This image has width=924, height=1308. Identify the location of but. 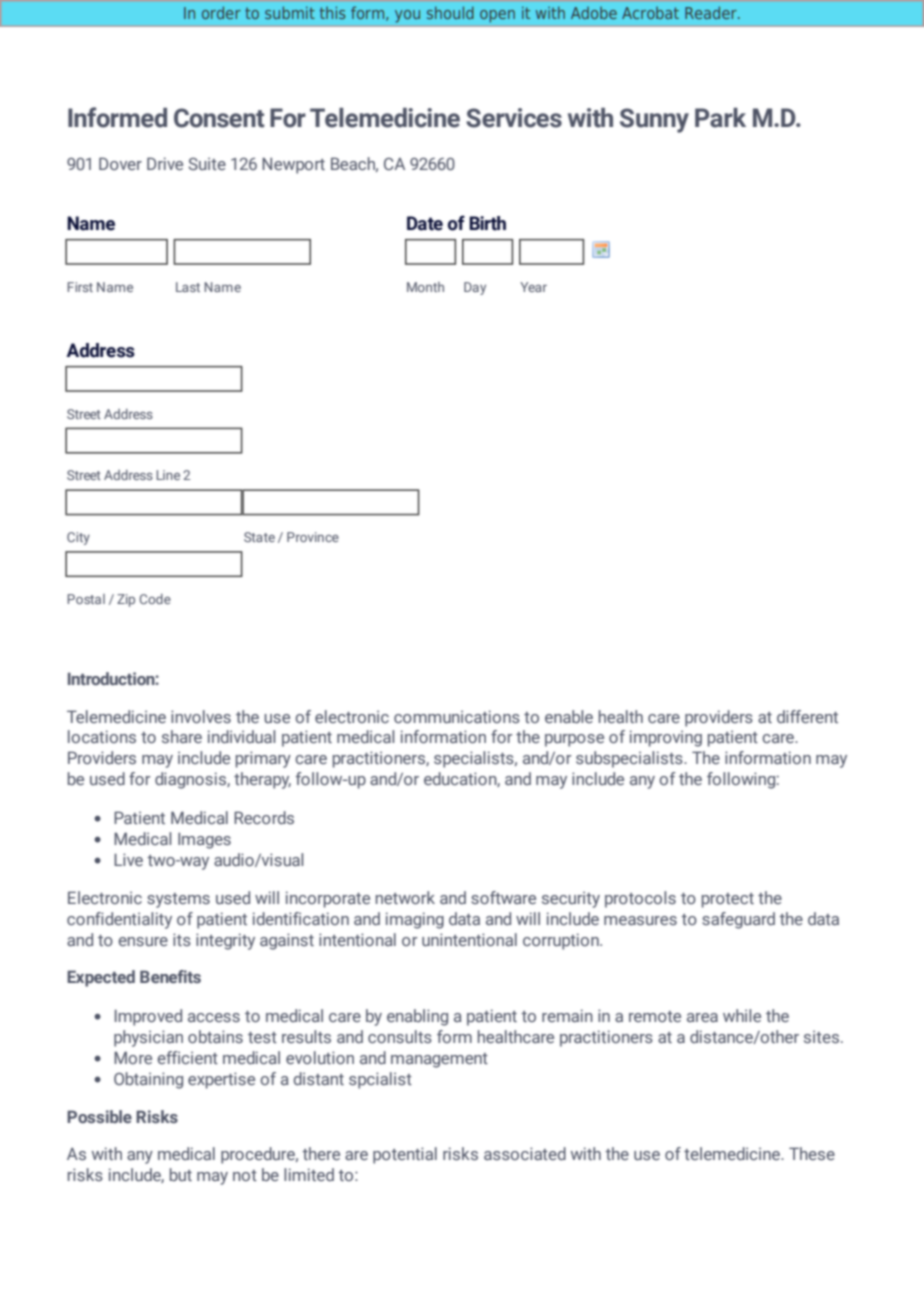
(181, 1174).
